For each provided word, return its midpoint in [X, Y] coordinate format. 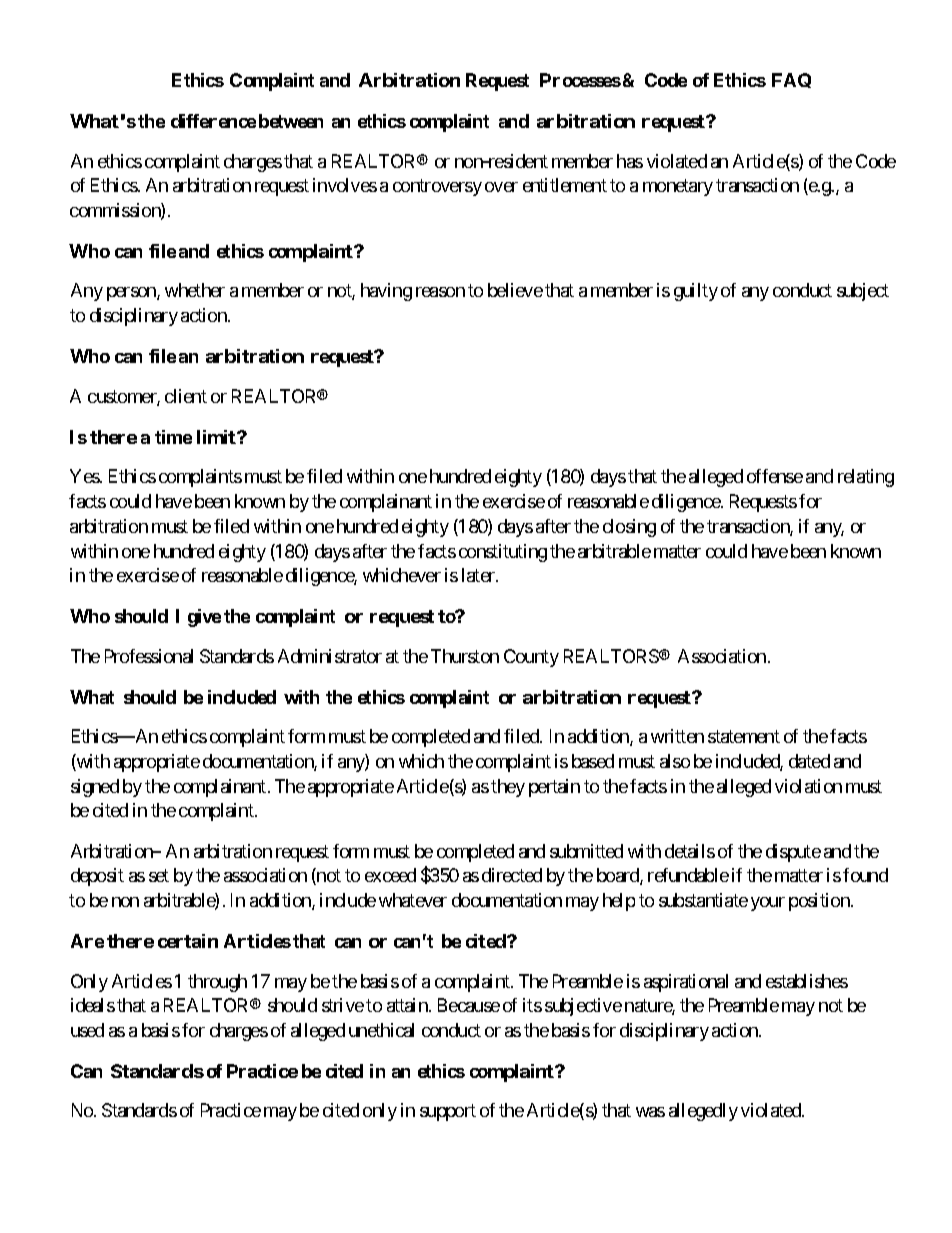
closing [629, 528]
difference [213, 121]
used [87, 1030]
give [204, 618]
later [479, 575]
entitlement [565, 185]
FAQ [791, 80]
